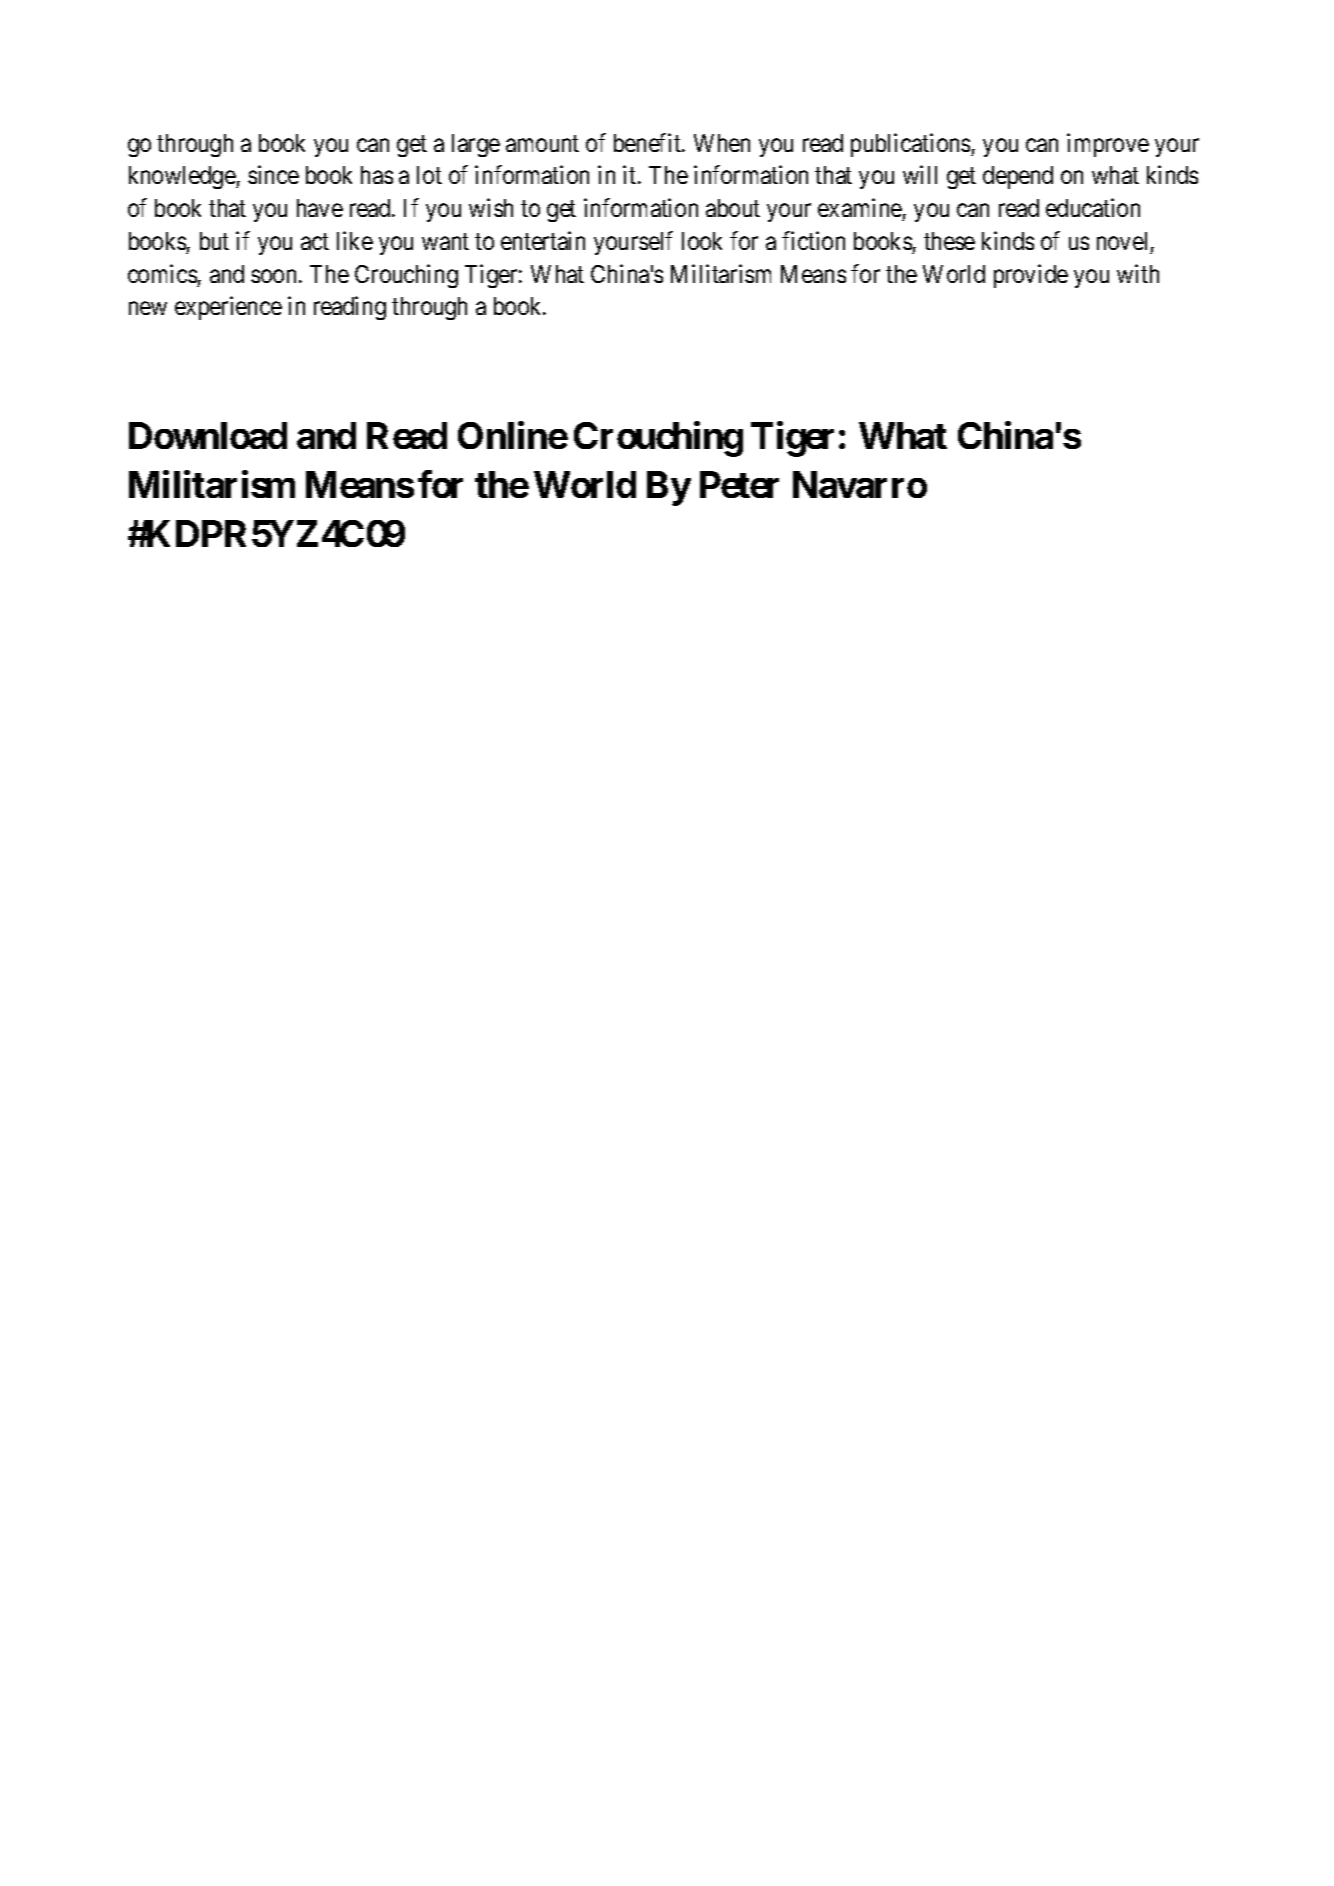  What do you see at coordinates (648, 142) in the document?
I see `benefit` at bounding box center [648, 142].
